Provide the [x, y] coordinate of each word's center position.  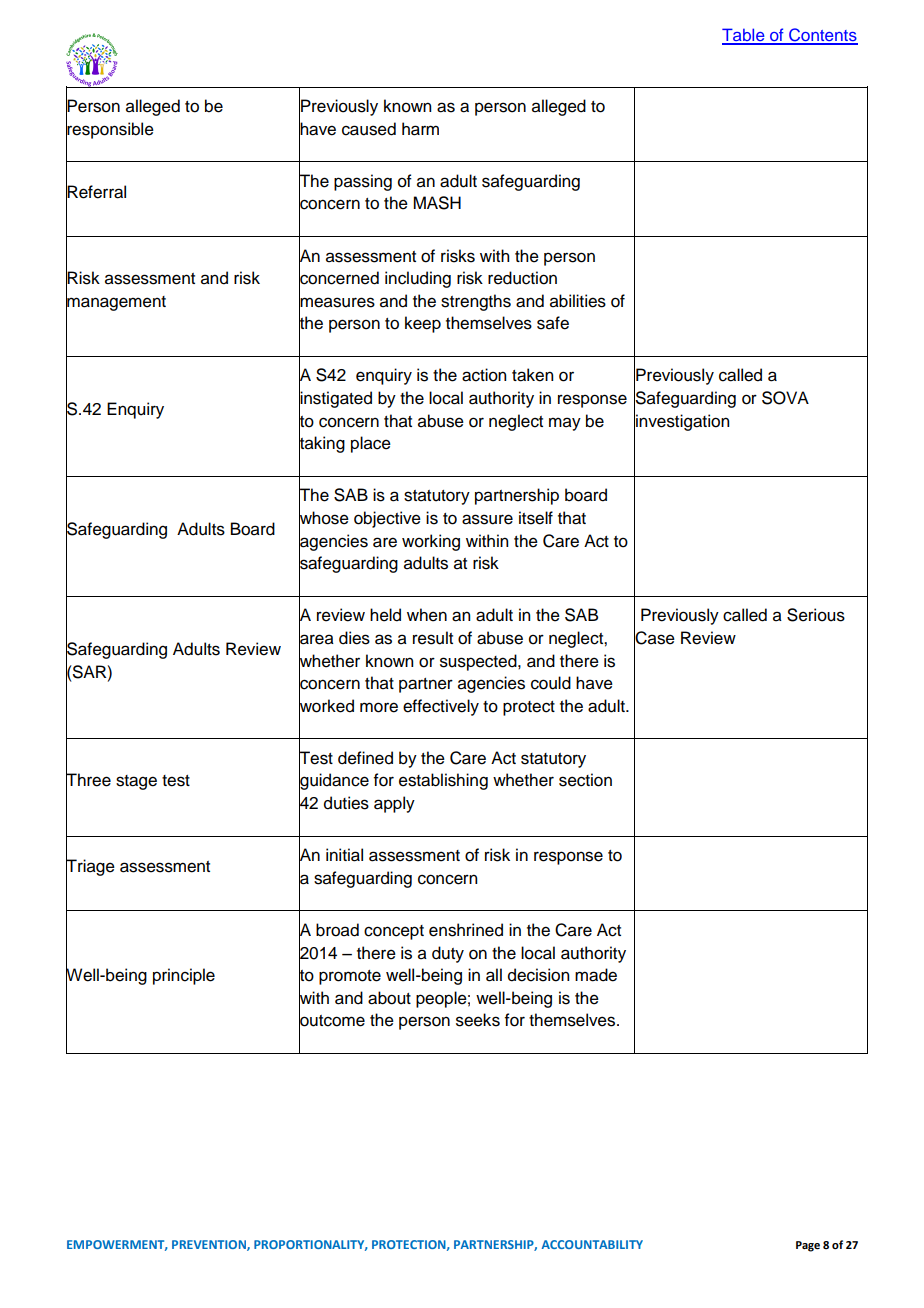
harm [420, 129]
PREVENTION [210, 1245]
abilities [578, 301]
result [433, 638]
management [116, 303]
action [484, 375]
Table [744, 36]
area [316, 639]
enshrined [466, 930]
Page [808, 1246]
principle [184, 976]
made [596, 975]
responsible [110, 130]
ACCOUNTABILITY [592, 1244]
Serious [816, 615]
